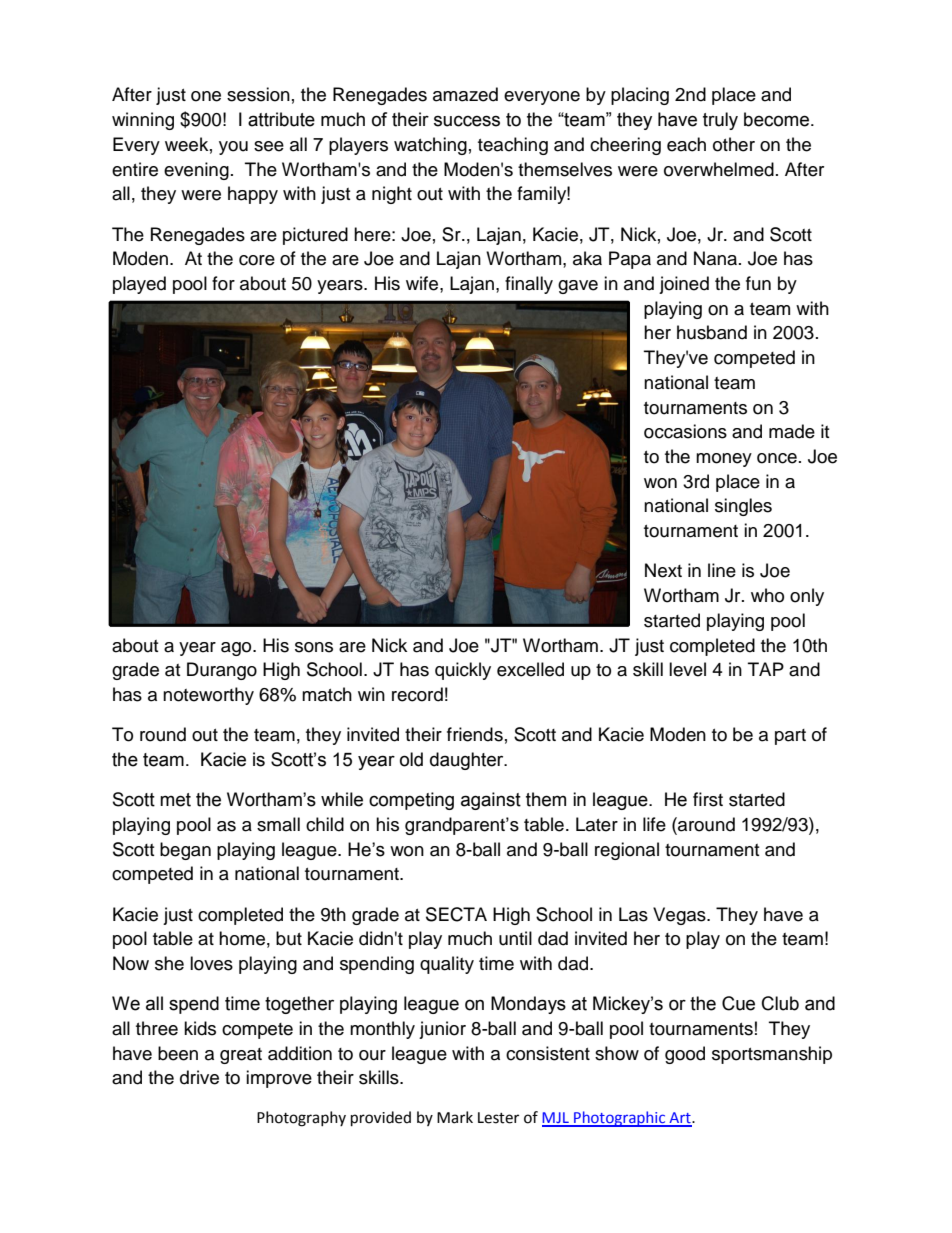 The image size is (952, 1233). I want to click on Mark, so click(455, 1117).
